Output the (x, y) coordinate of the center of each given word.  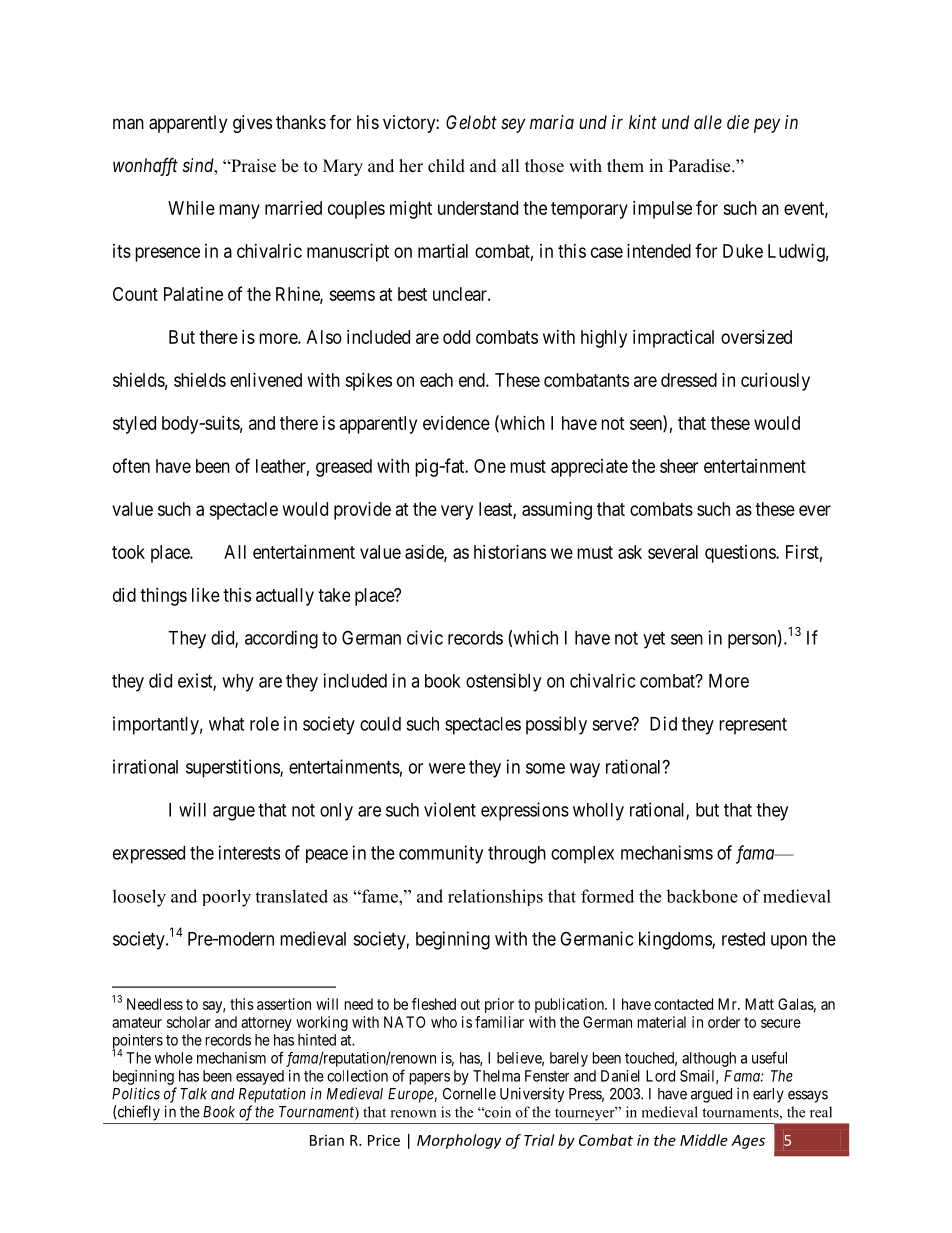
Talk (193, 1094)
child (446, 166)
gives (252, 124)
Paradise (700, 166)
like (206, 595)
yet (654, 640)
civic (425, 637)
